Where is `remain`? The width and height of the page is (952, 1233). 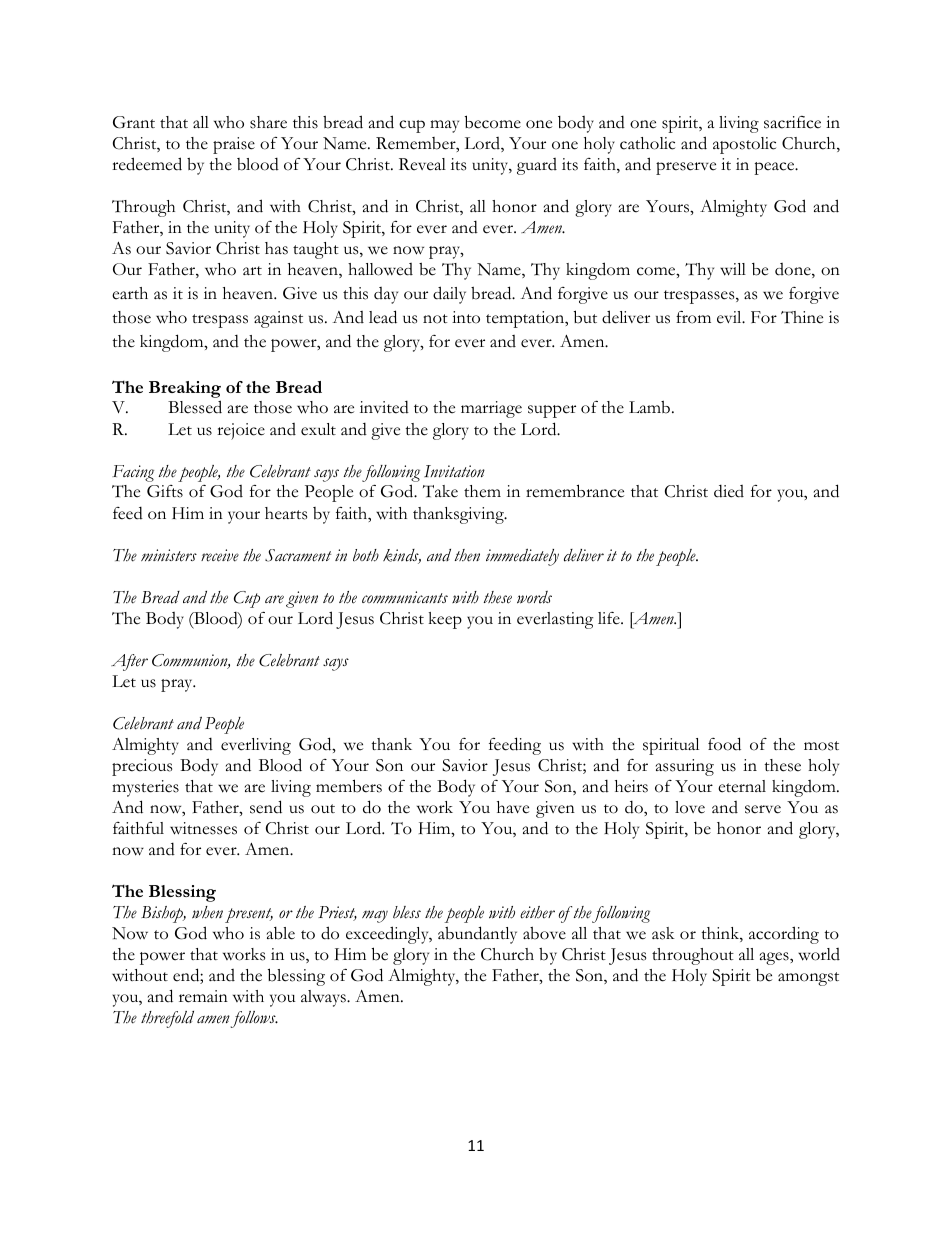
remain is located at coordinates (203, 996).
